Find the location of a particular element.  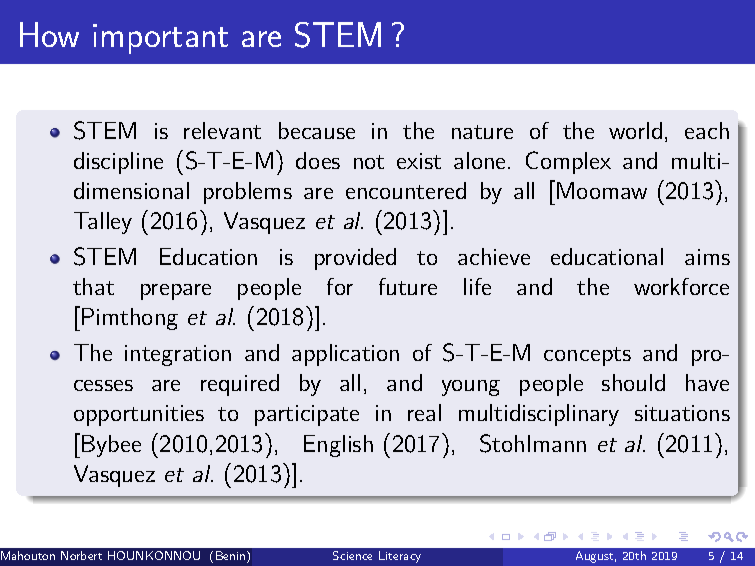

workforce is located at coordinates (681, 286).
